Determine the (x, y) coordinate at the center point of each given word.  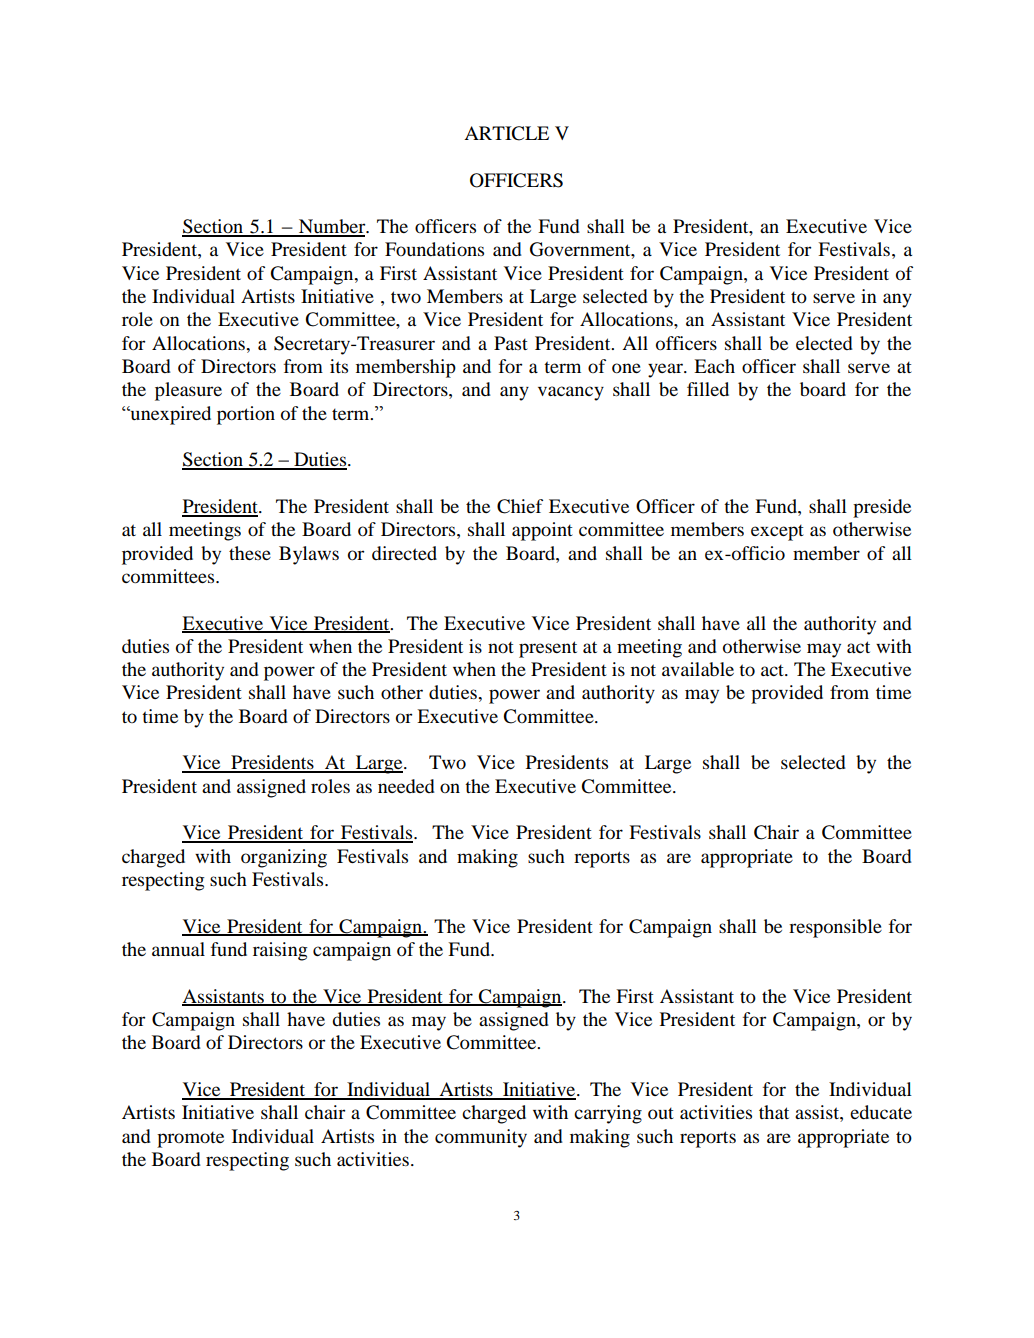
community (481, 1138)
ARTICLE (506, 133)
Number (332, 227)
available (698, 669)
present (548, 649)
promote (190, 1140)
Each (714, 366)
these (250, 553)
